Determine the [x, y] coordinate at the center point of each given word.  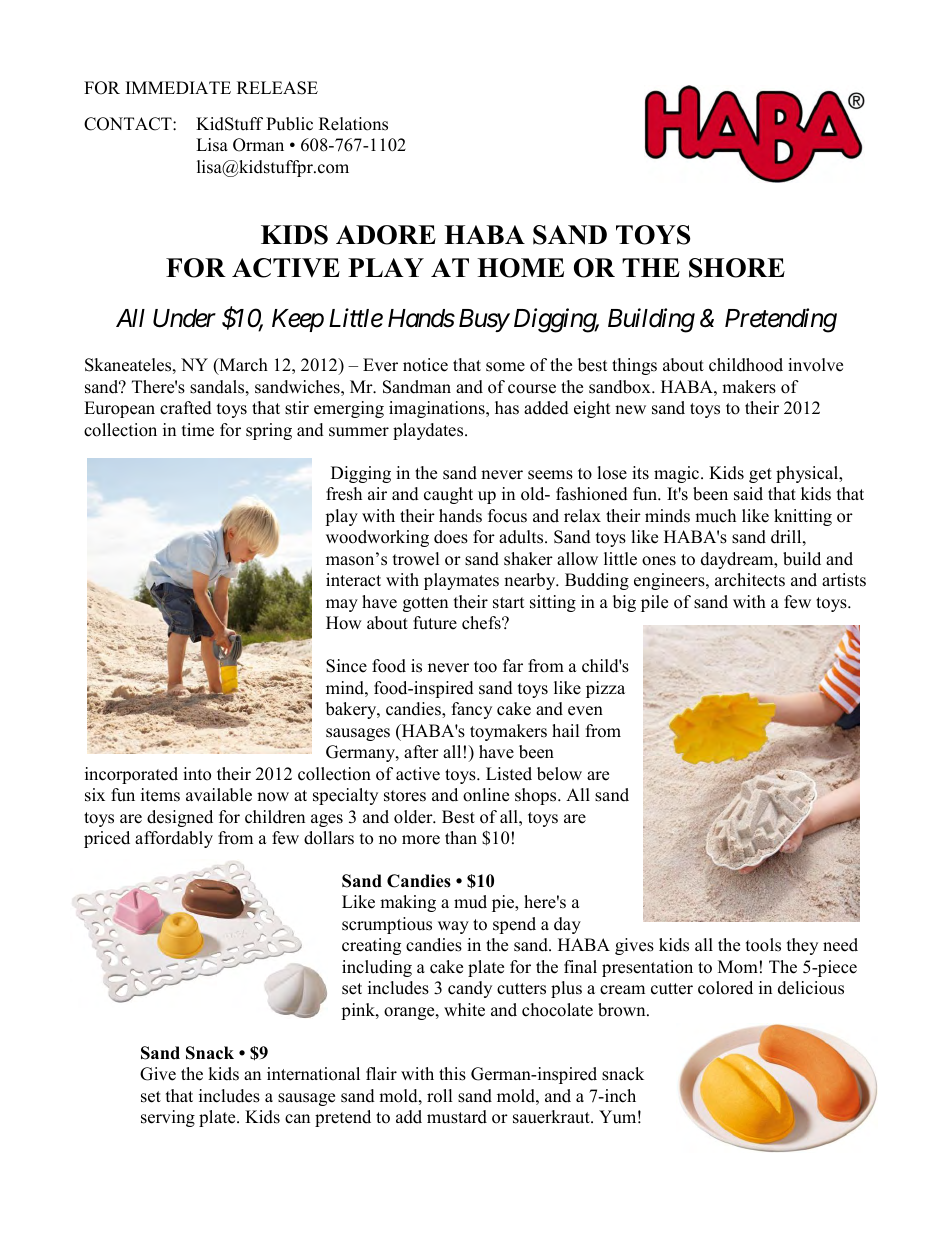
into [197, 774]
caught [448, 495]
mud [470, 902]
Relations [353, 124]
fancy [472, 710]
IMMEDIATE [178, 87]
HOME [520, 268]
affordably [174, 839]
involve [815, 365]
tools [763, 945]
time [198, 430]
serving [168, 1118]
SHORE [737, 268]
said [748, 494]
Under [184, 318]
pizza [605, 689]
